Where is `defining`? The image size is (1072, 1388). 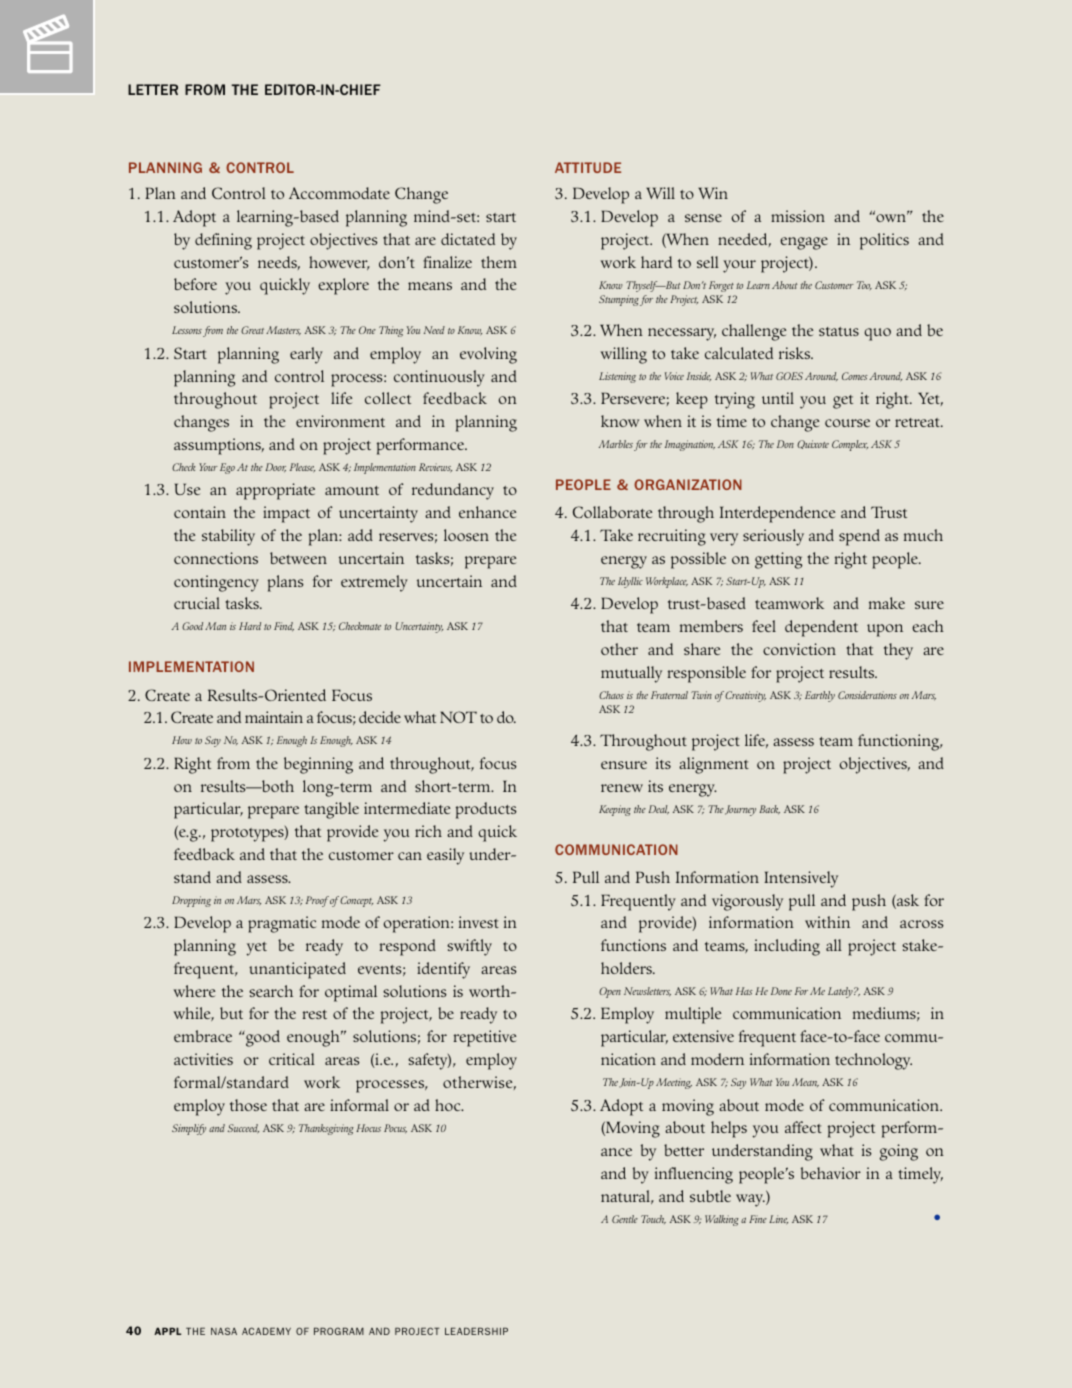 defining is located at coordinates (223, 241).
